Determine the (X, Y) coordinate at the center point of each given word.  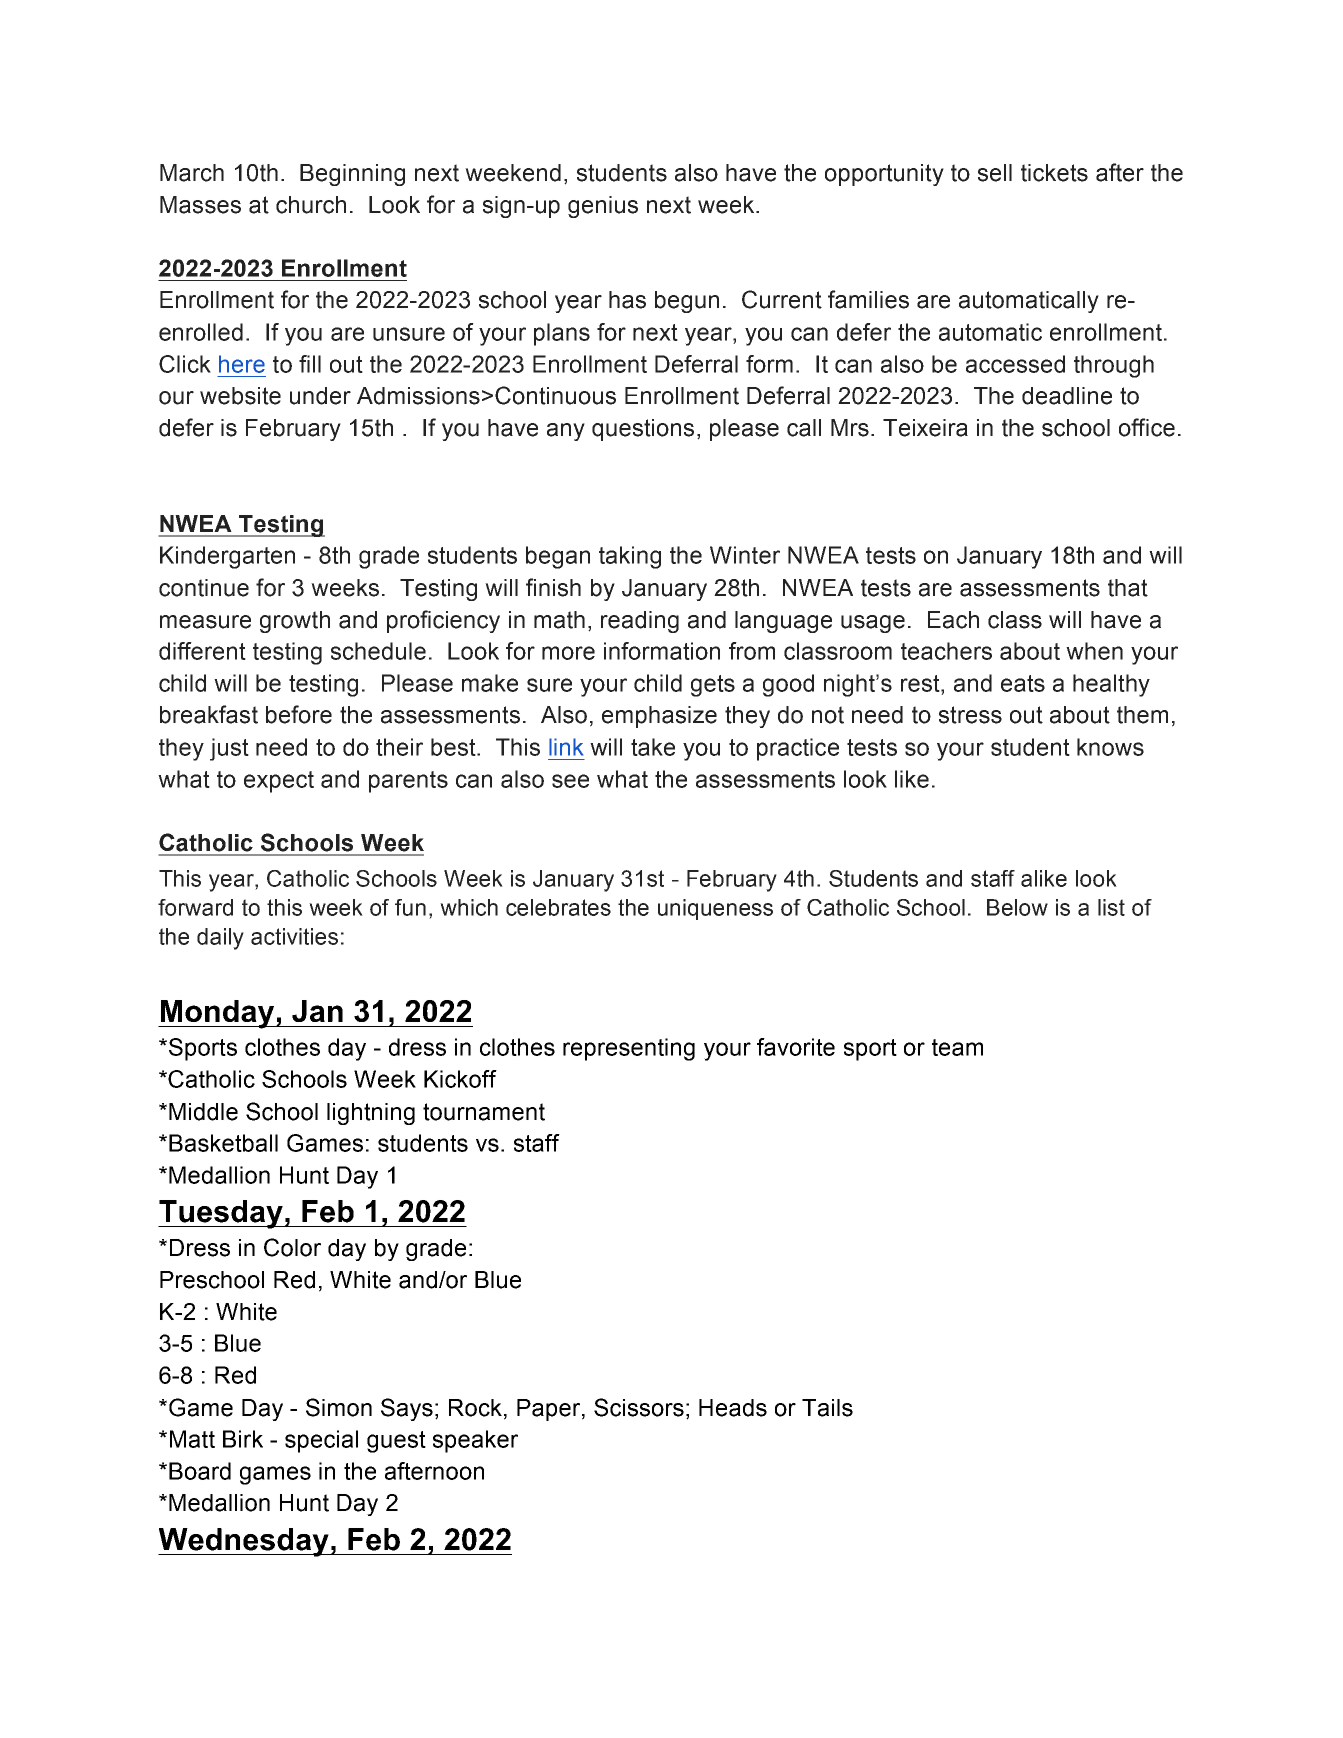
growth (295, 622)
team (957, 1047)
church (311, 205)
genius (603, 207)
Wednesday (244, 1542)
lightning (371, 1114)
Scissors (639, 1407)
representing (629, 1049)
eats (1023, 683)
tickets (1054, 173)
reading (640, 622)
